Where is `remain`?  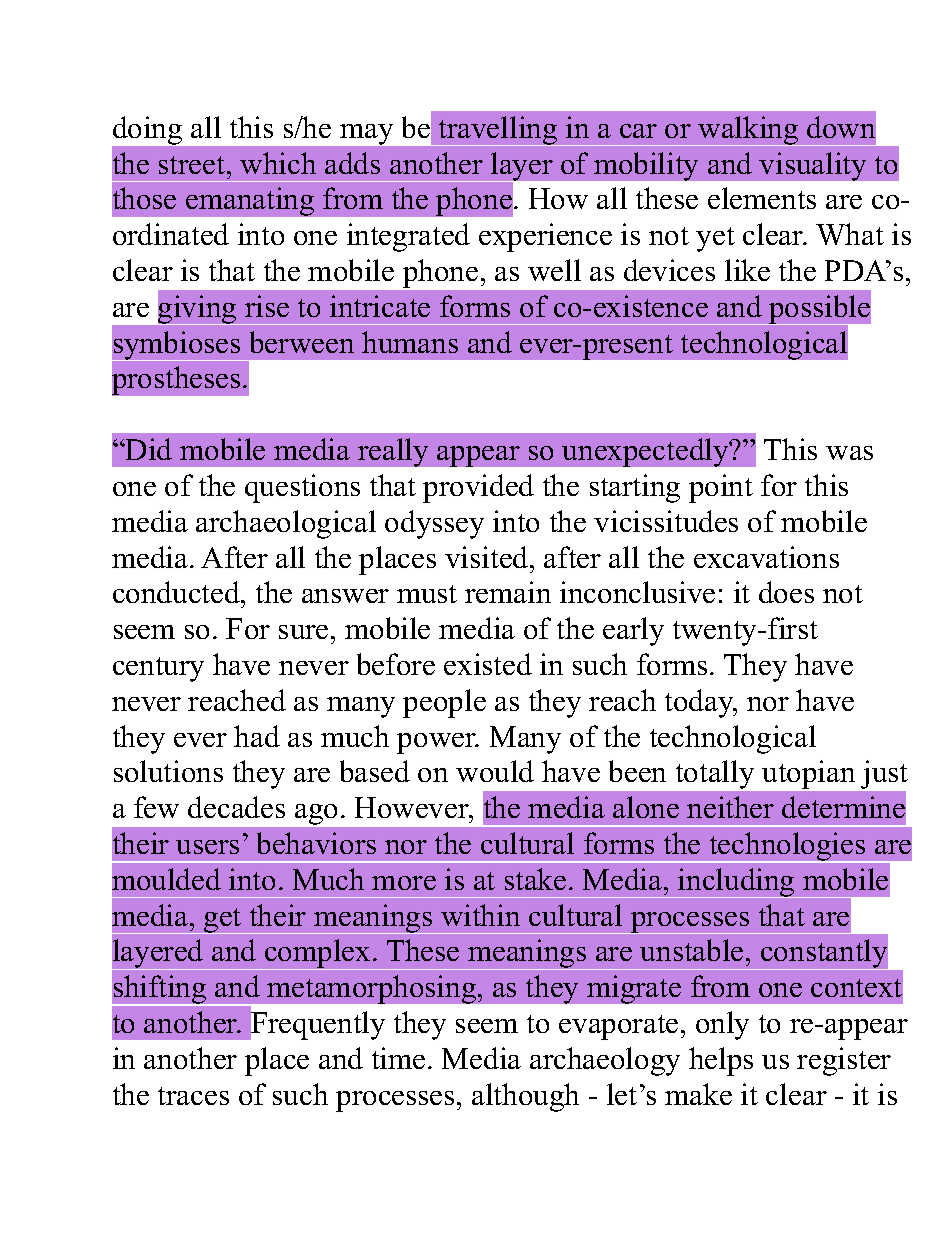
remain is located at coordinates (508, 592).
